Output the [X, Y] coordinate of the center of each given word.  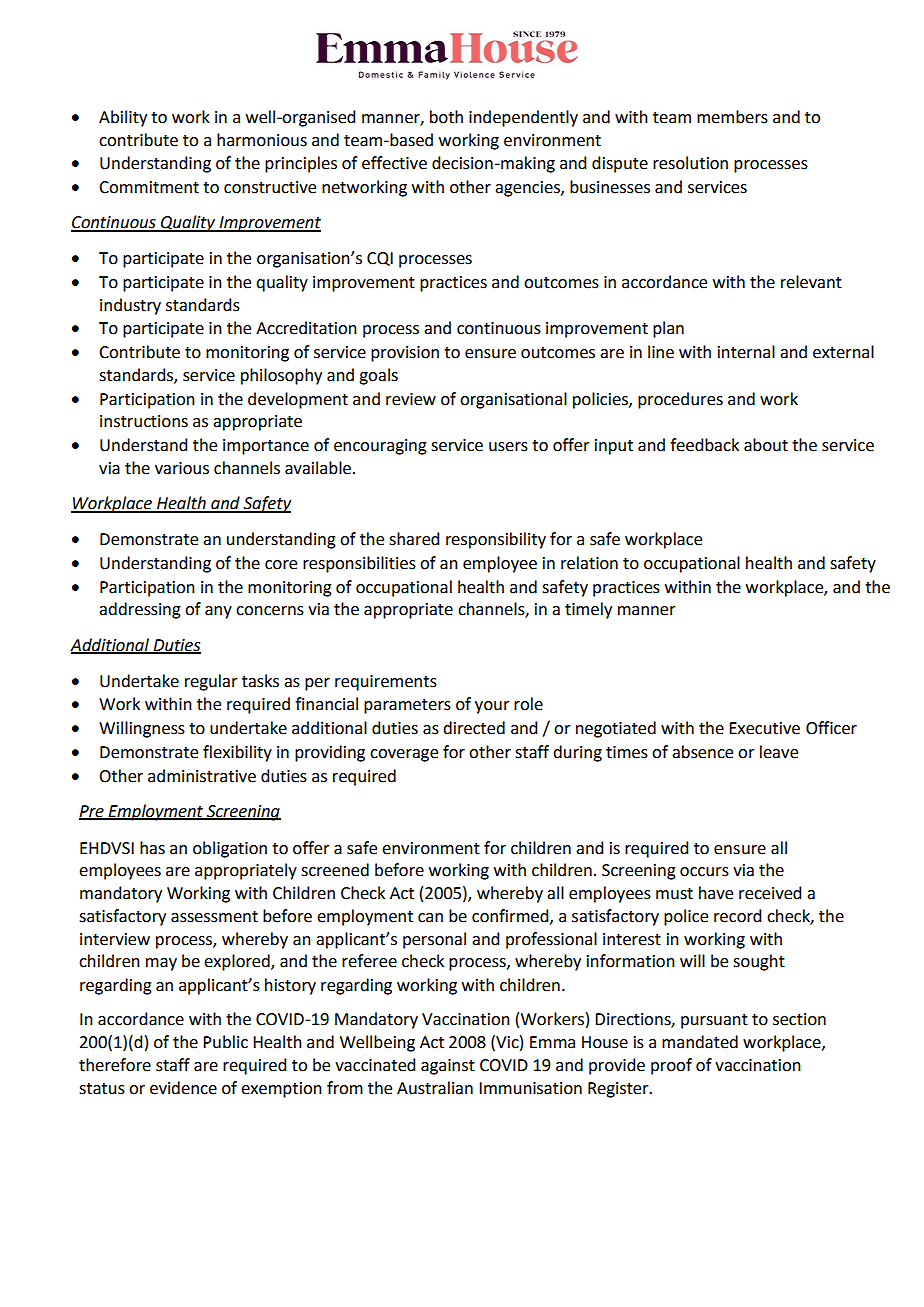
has [152, 848]
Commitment [149, 187]
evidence [183, 1088]
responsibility [496, 540]
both [446, 117]
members [732, 117]
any [218, 612]
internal [746, 352]
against [448, 1067]
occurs [704, 872]
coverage [404, 755]
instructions [144, 421]
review [411, 399]
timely [588, 610]
